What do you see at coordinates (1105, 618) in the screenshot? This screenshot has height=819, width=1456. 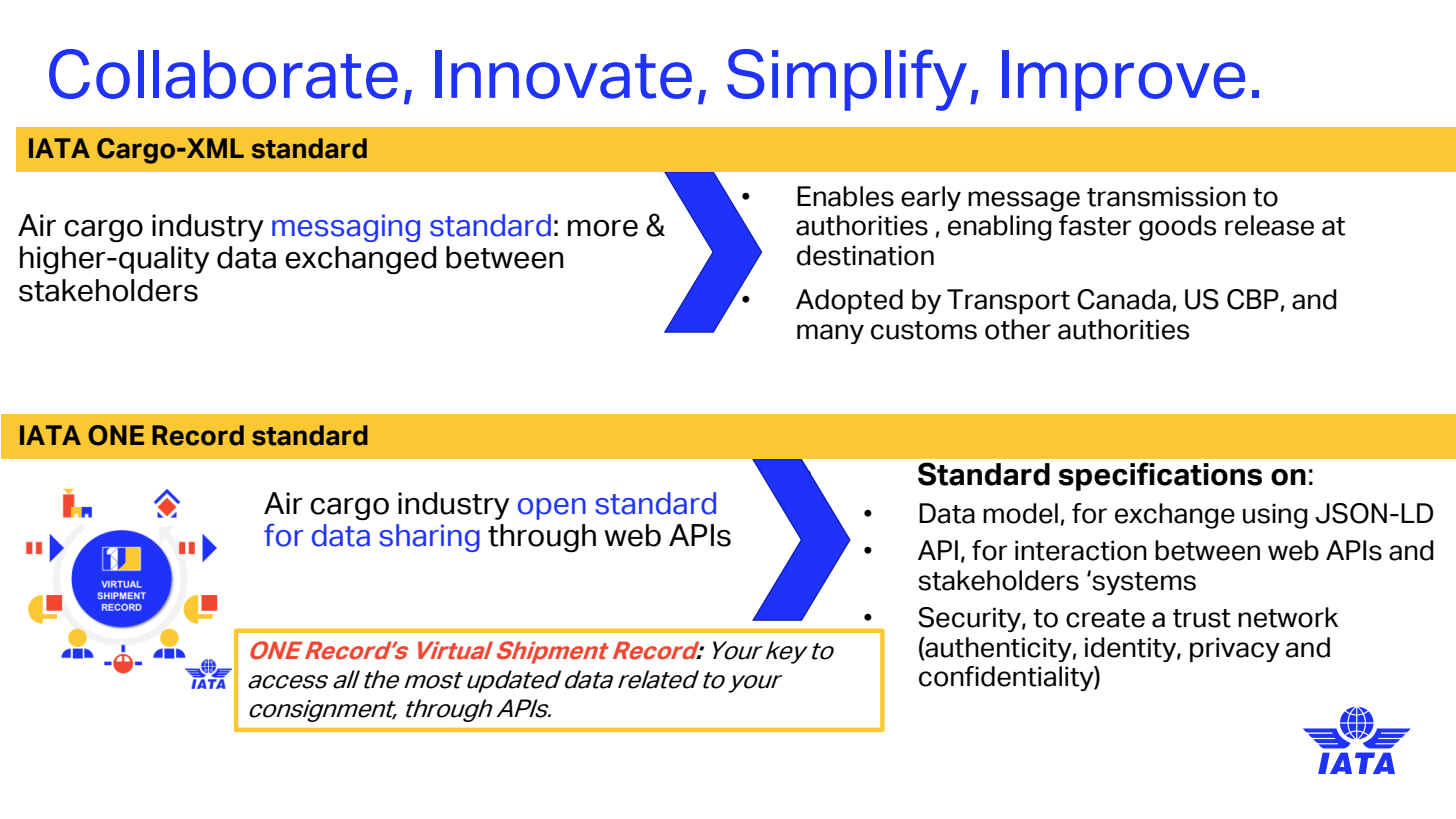 I see `create` at bounding box center [1105, 618].
